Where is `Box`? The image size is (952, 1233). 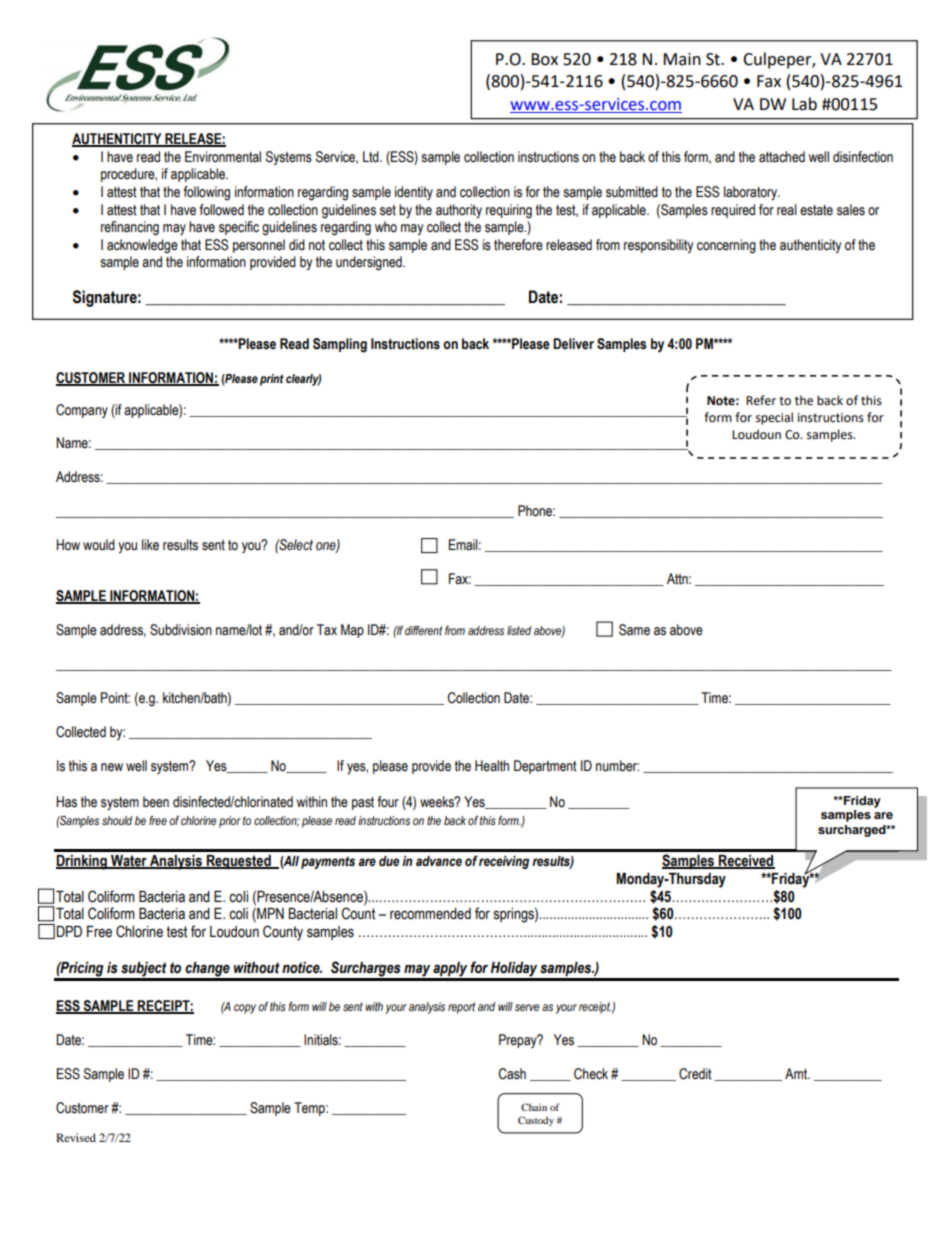 Box is located at coordinates (544, 59).
